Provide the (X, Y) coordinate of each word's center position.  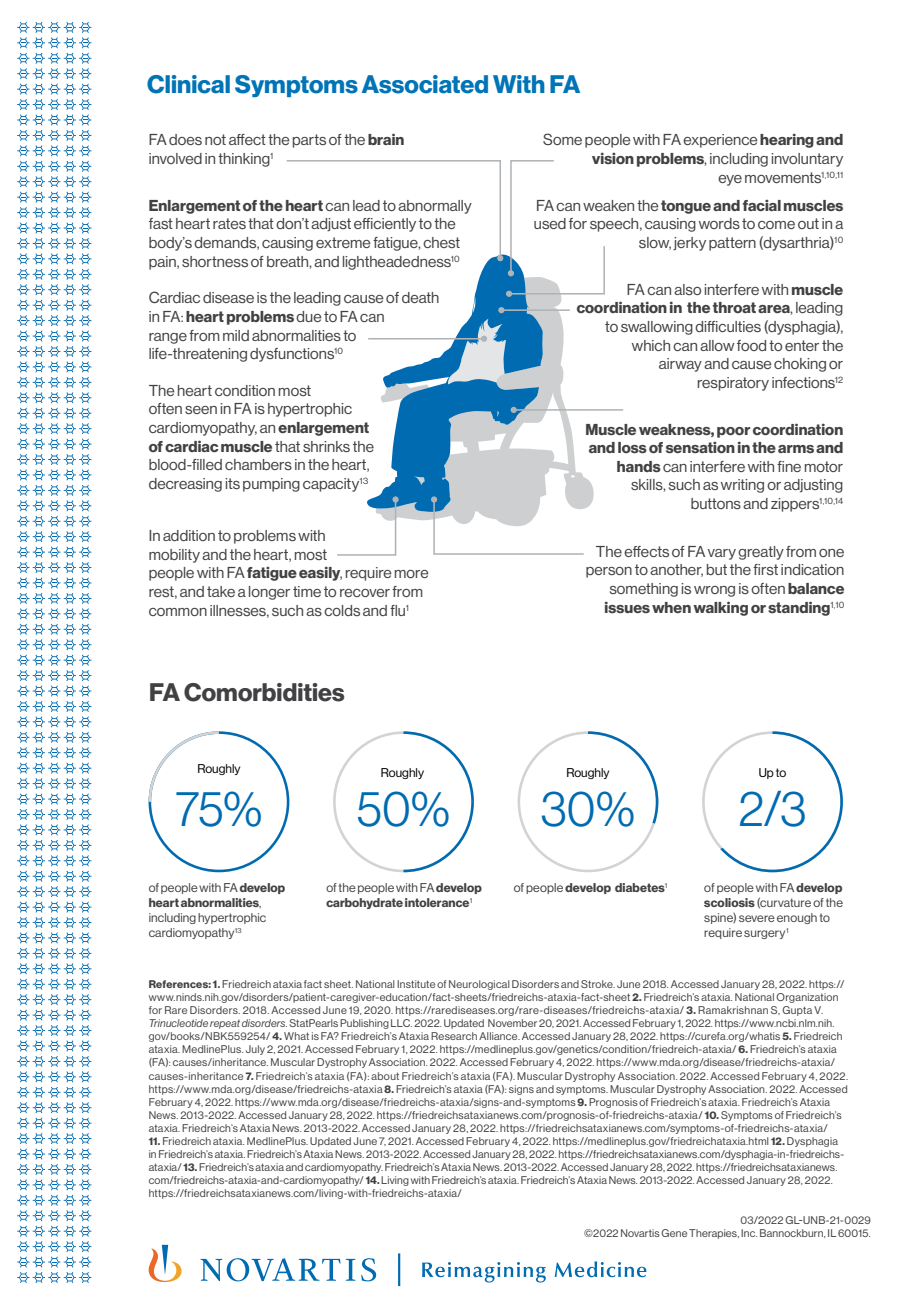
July (255, 1050)
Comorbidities (264, 692)
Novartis (640, 1233)
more (412, 574)
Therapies (714, 1234)
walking (720, 608)
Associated (425, 84)
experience (720, 141)
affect (247, 139)
